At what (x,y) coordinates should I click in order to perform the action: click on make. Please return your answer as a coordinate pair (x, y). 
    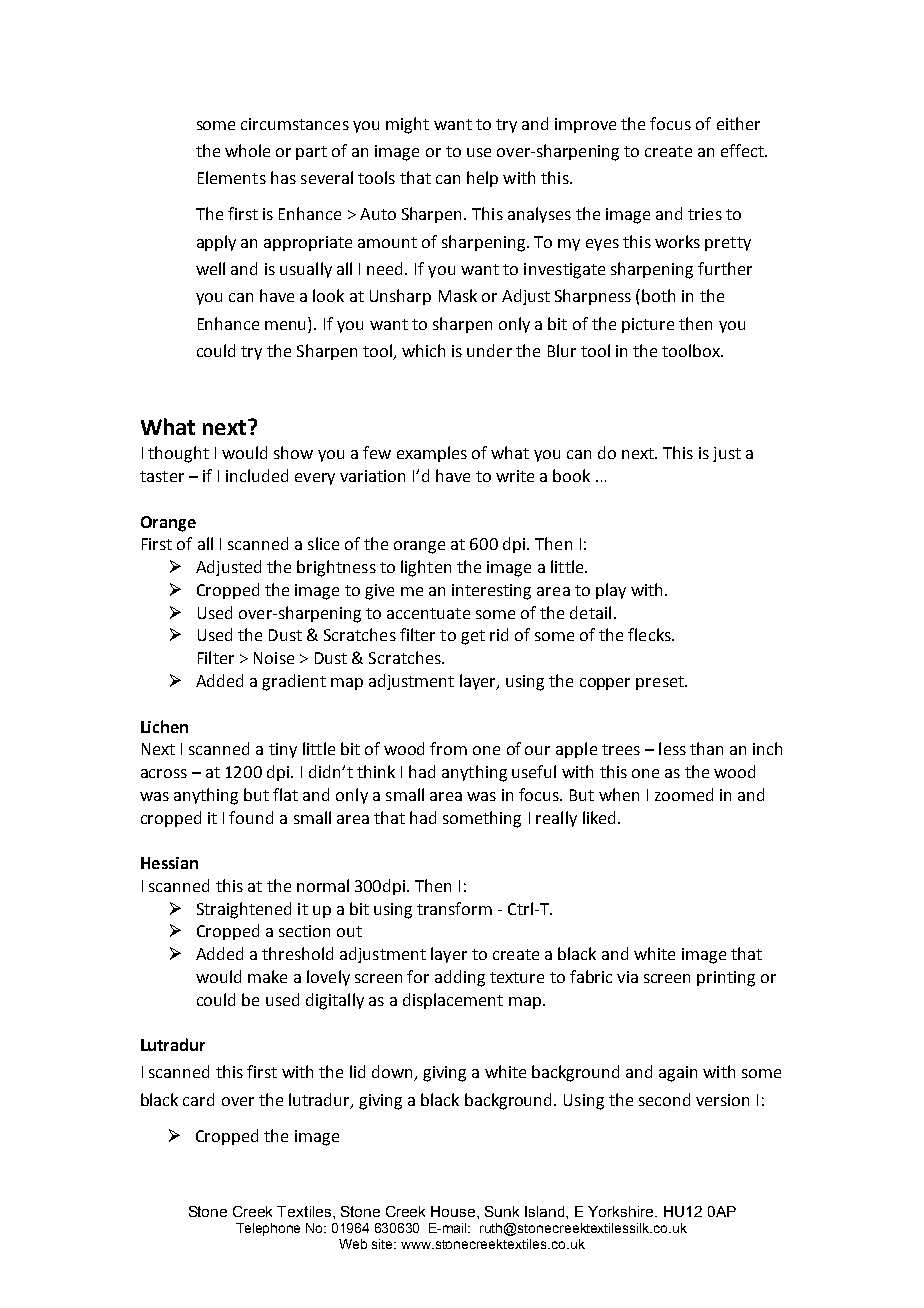
    Looking at the image, I should click on (267, 976).
